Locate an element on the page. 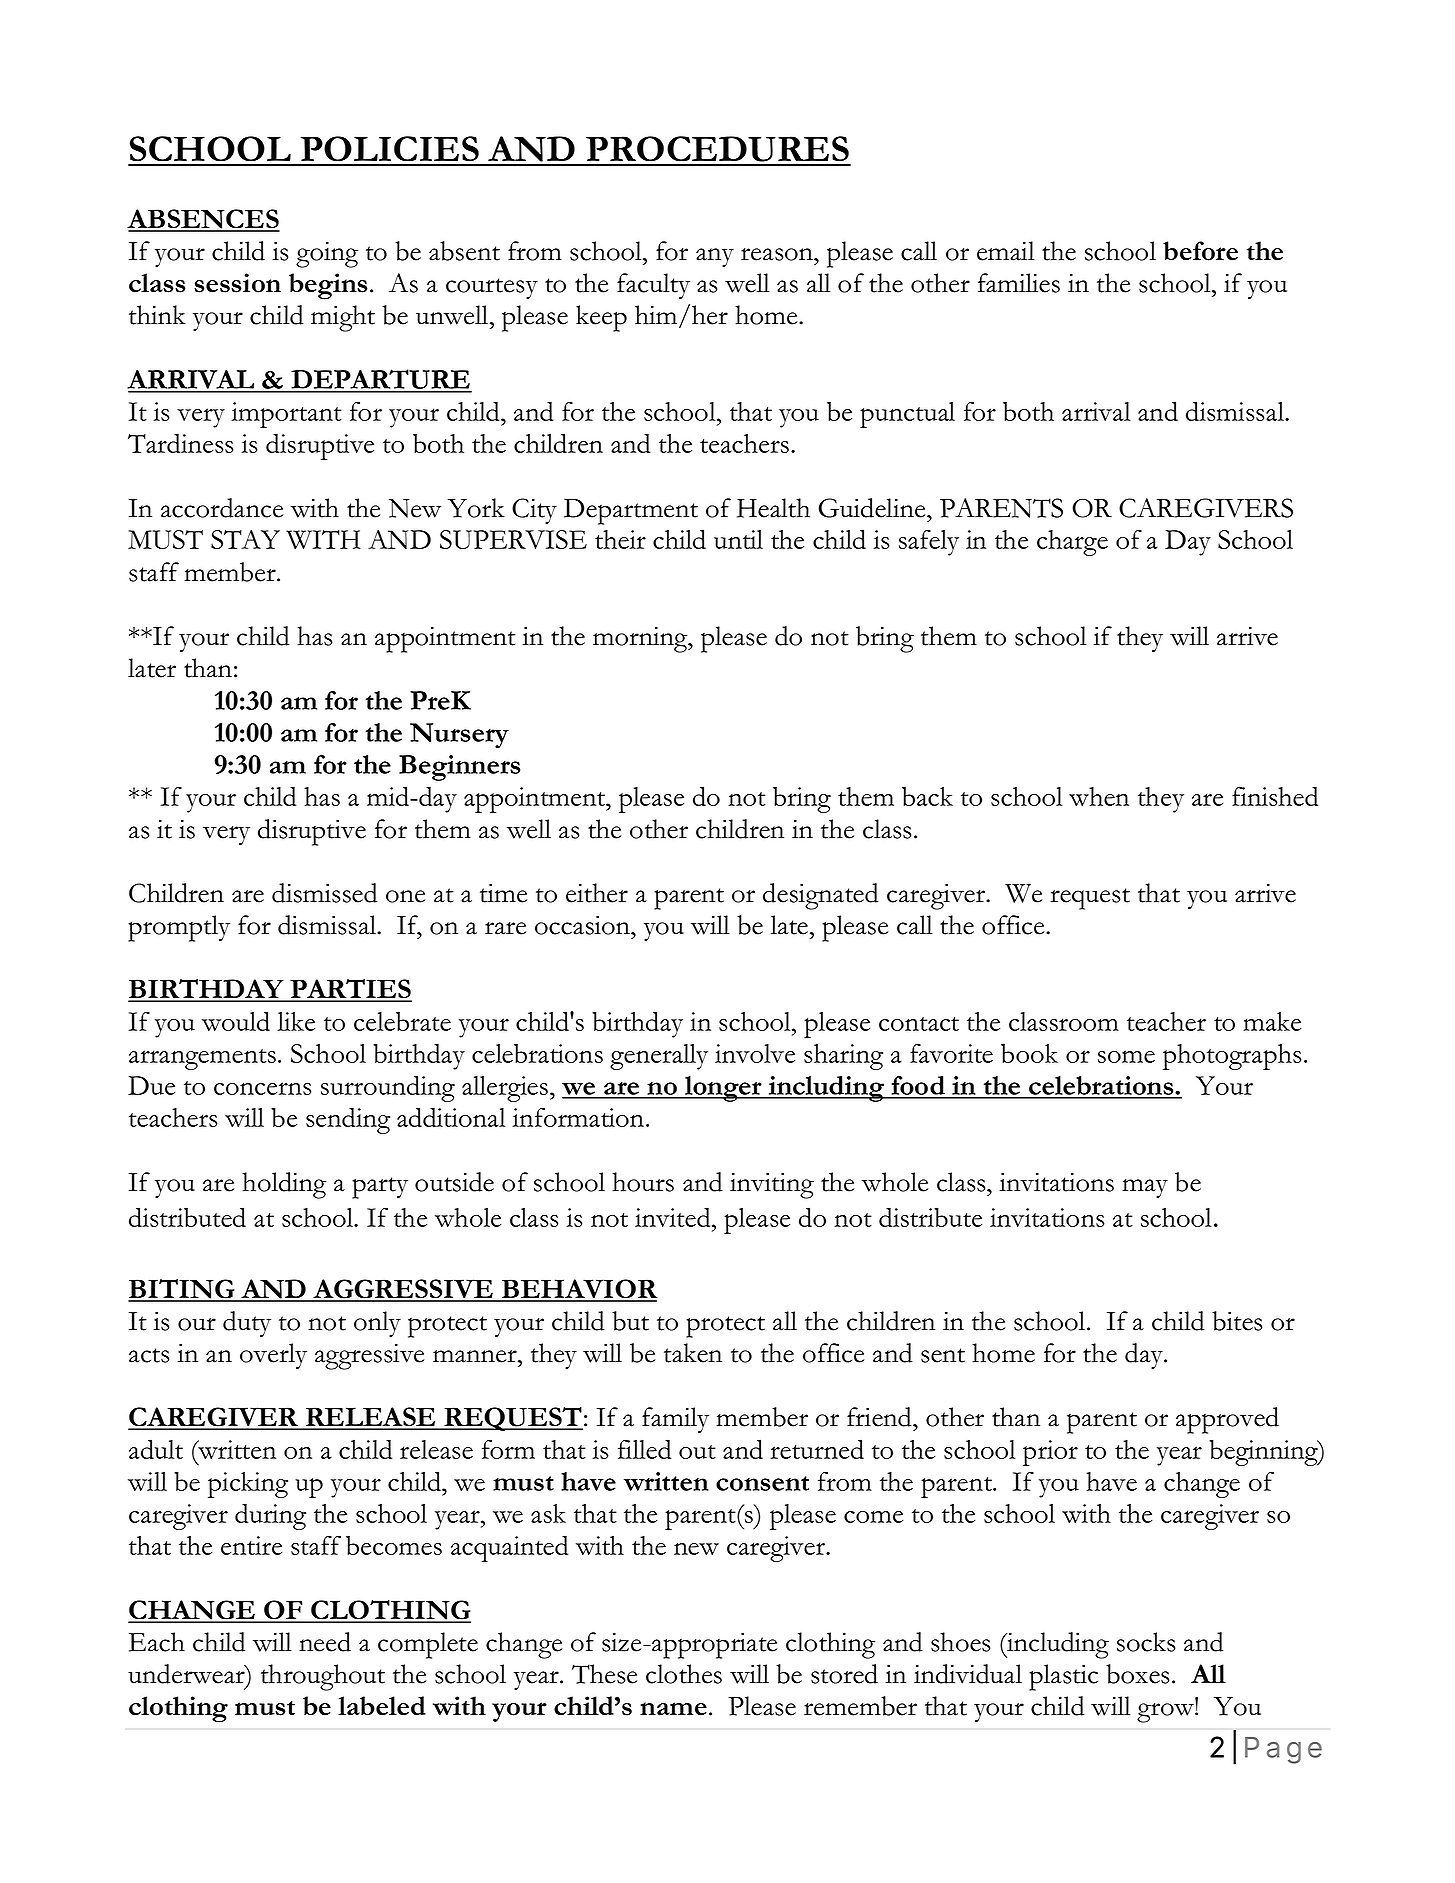 The image size is (1455, 1883). clothes is located at coordinates (684, 1674).
